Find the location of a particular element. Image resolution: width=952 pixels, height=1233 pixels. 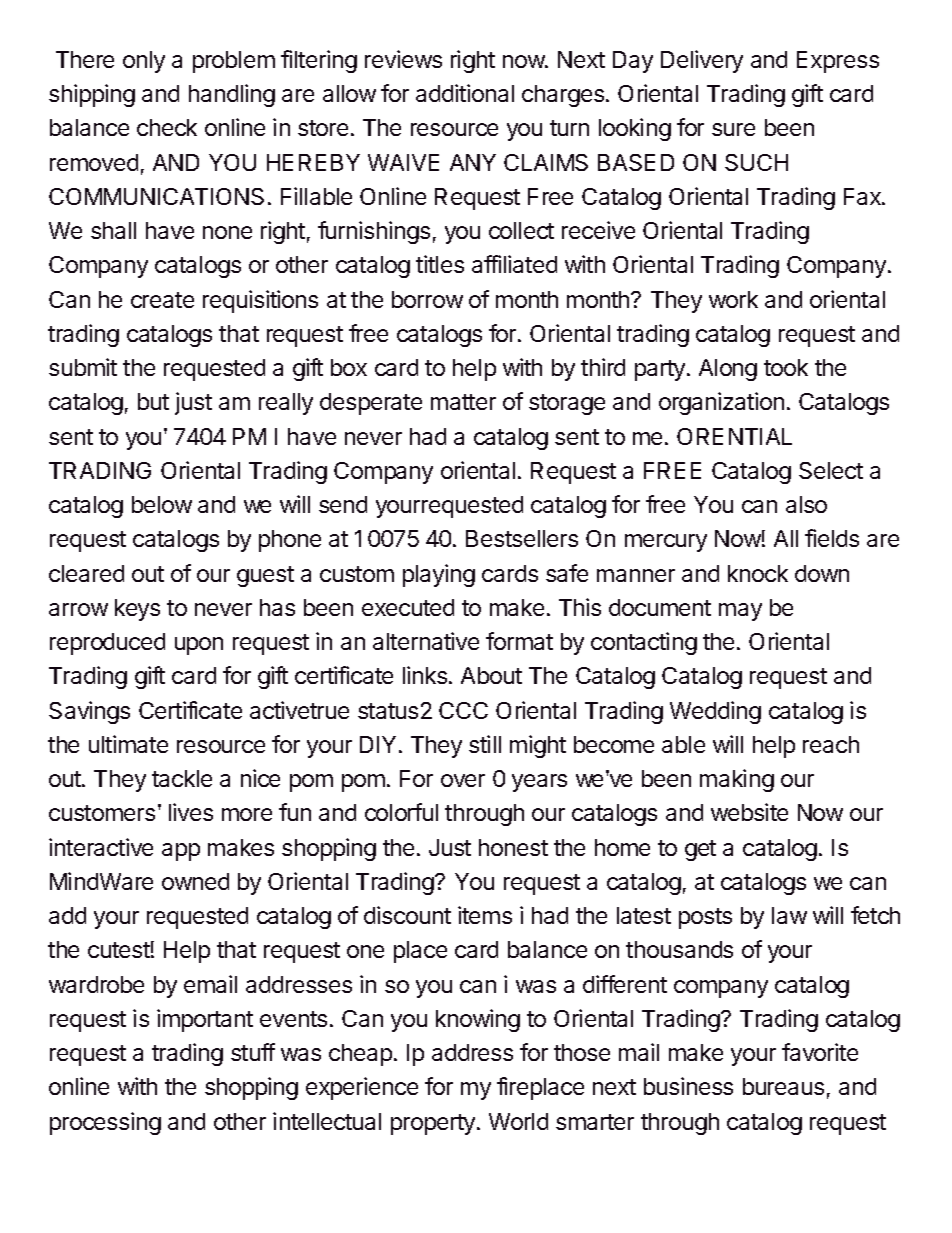

playing is located at coordinates (439, 575).
